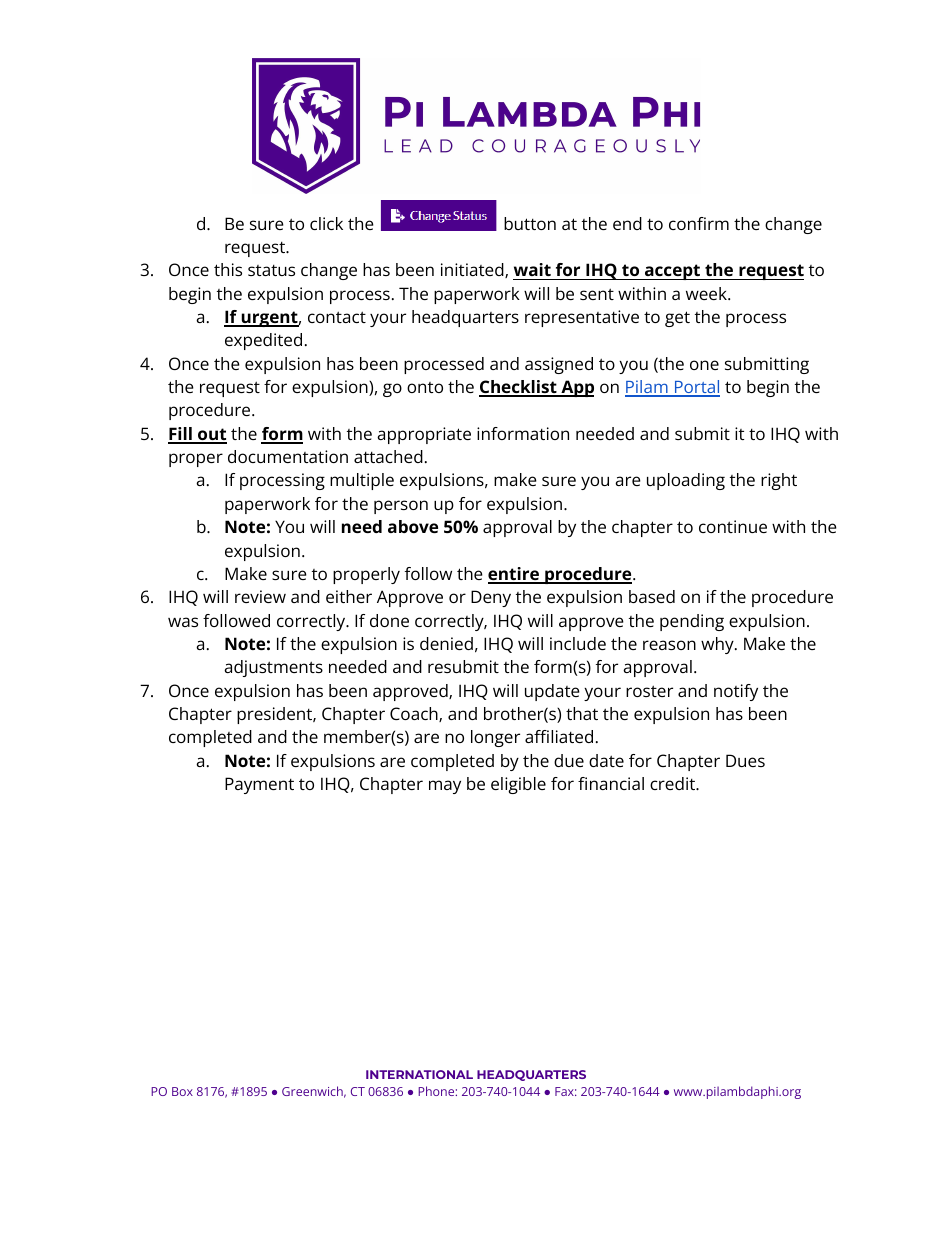 This screenshot has height=1233, width=952. I want to click on confirm, so click(699, 223).
